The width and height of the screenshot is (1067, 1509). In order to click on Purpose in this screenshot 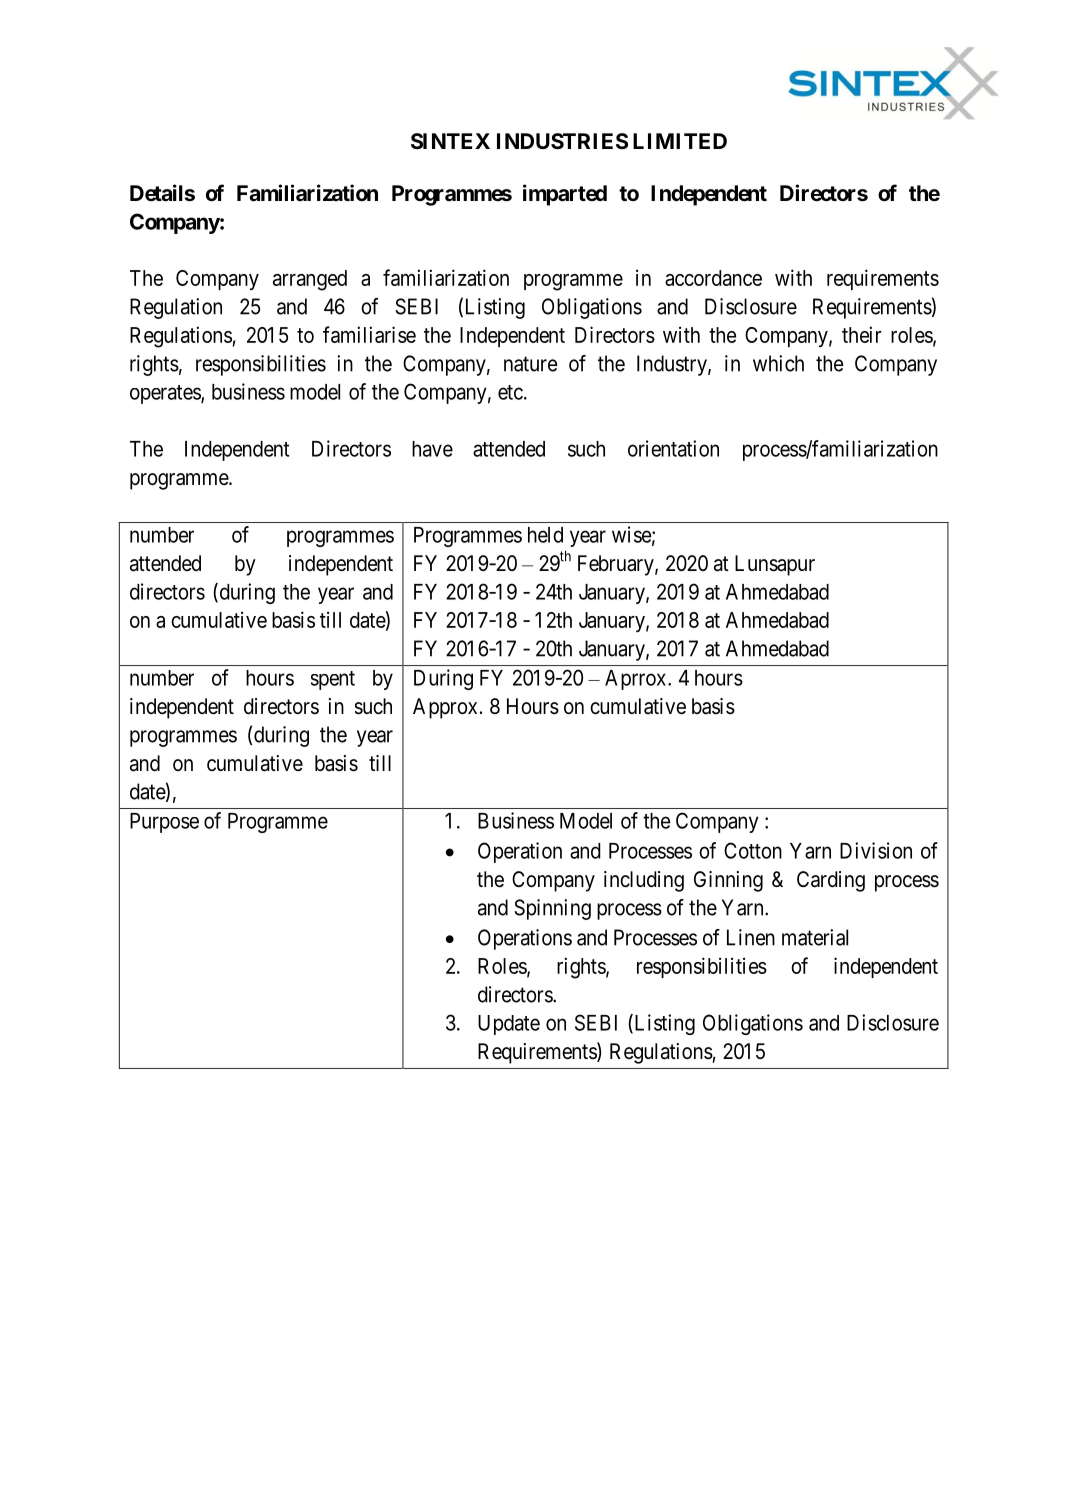, I will do `click(164, 823)`.
